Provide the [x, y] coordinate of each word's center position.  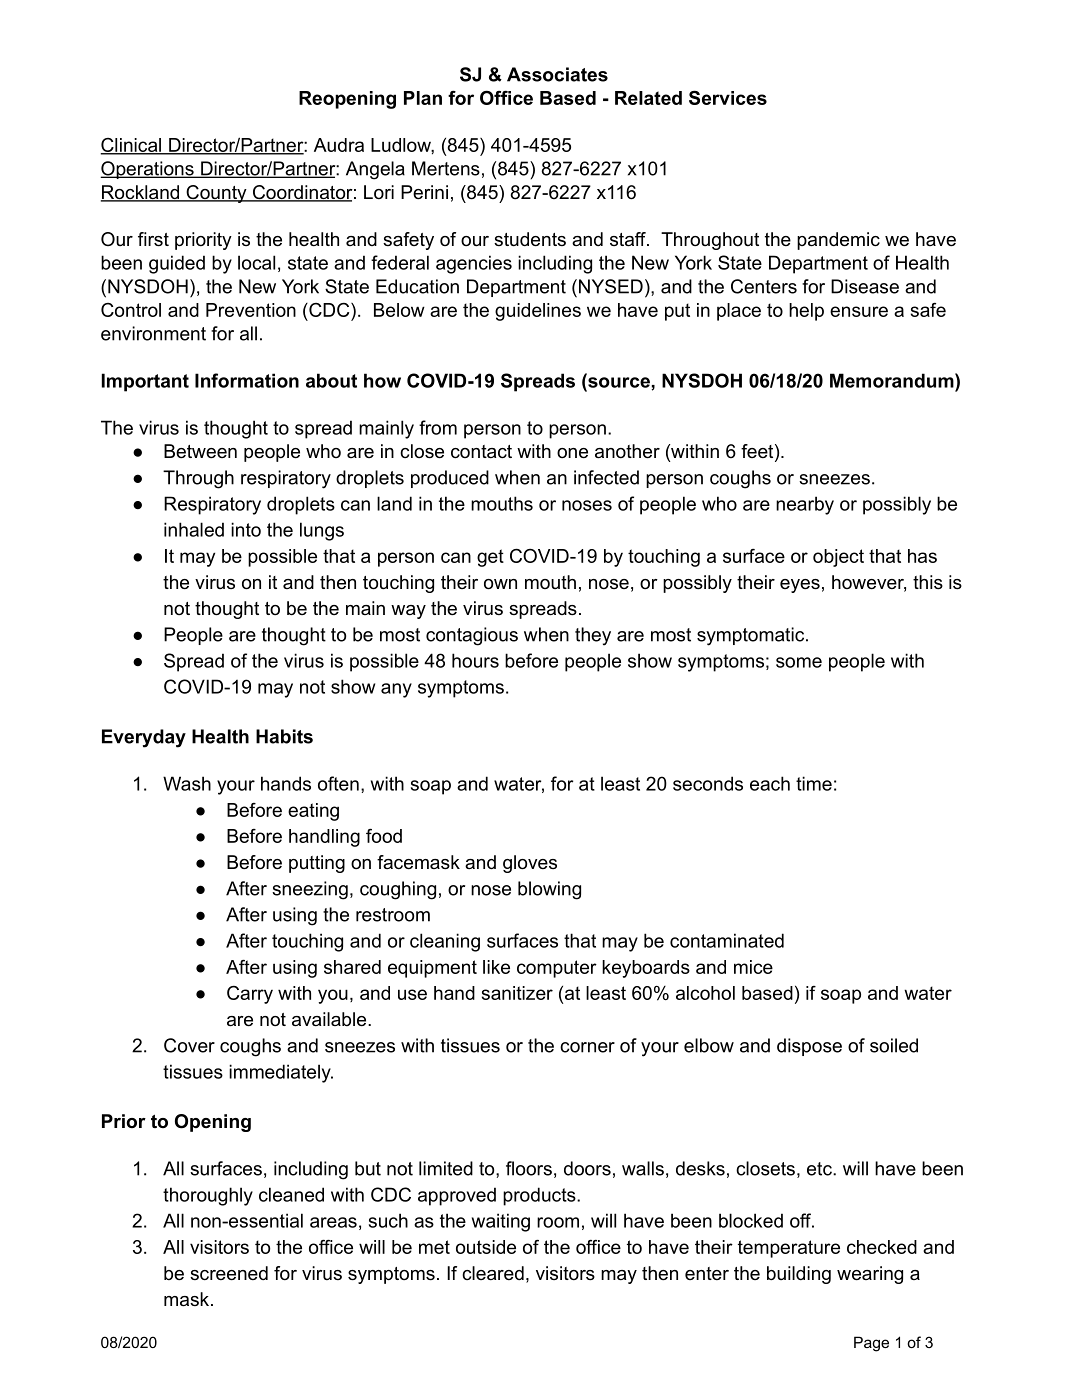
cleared [493, 1273]
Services [728, 97]
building [799, 1275]
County [216, 194]
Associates [557, 74]
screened [229, 1273]
